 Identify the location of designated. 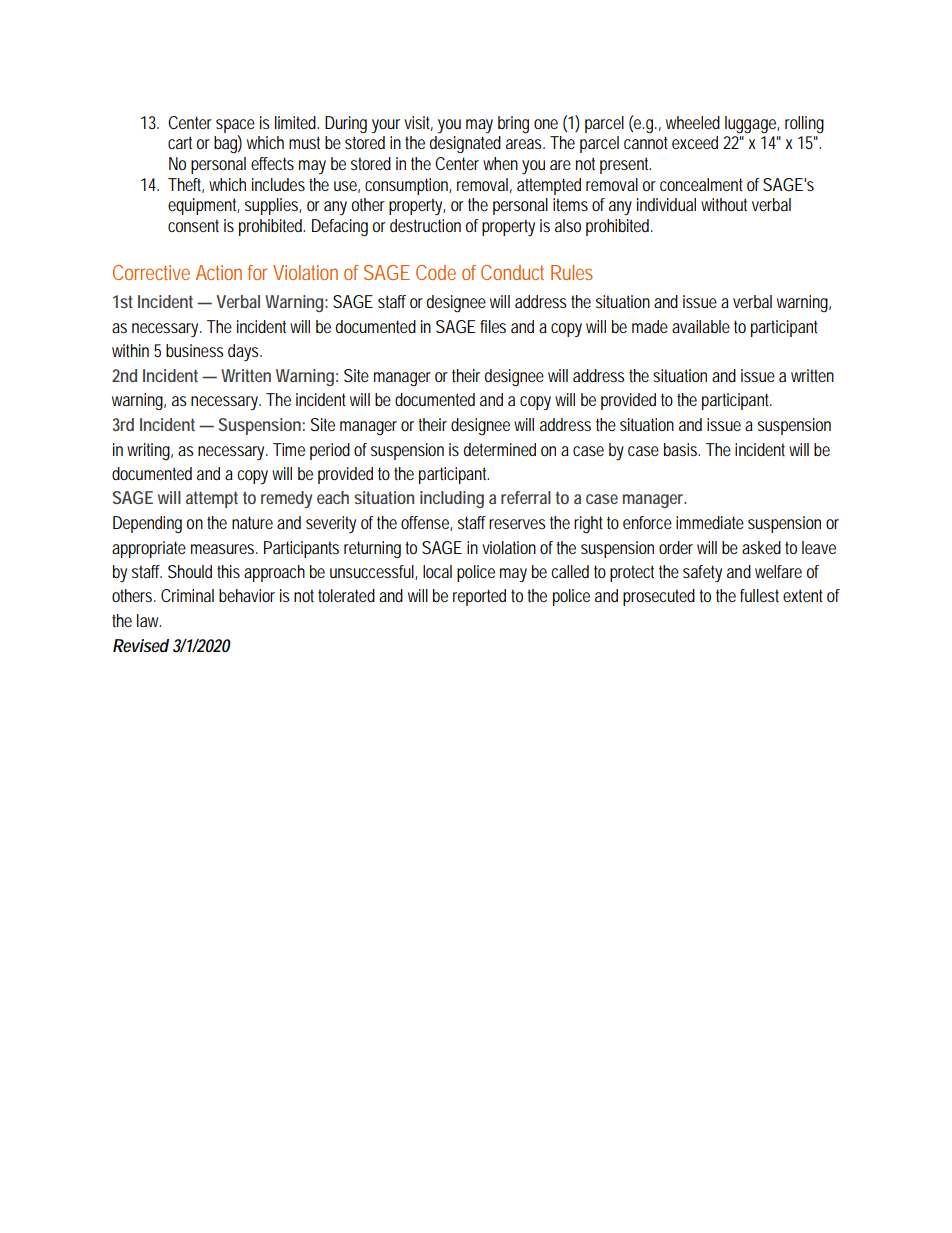
(465, 145).
